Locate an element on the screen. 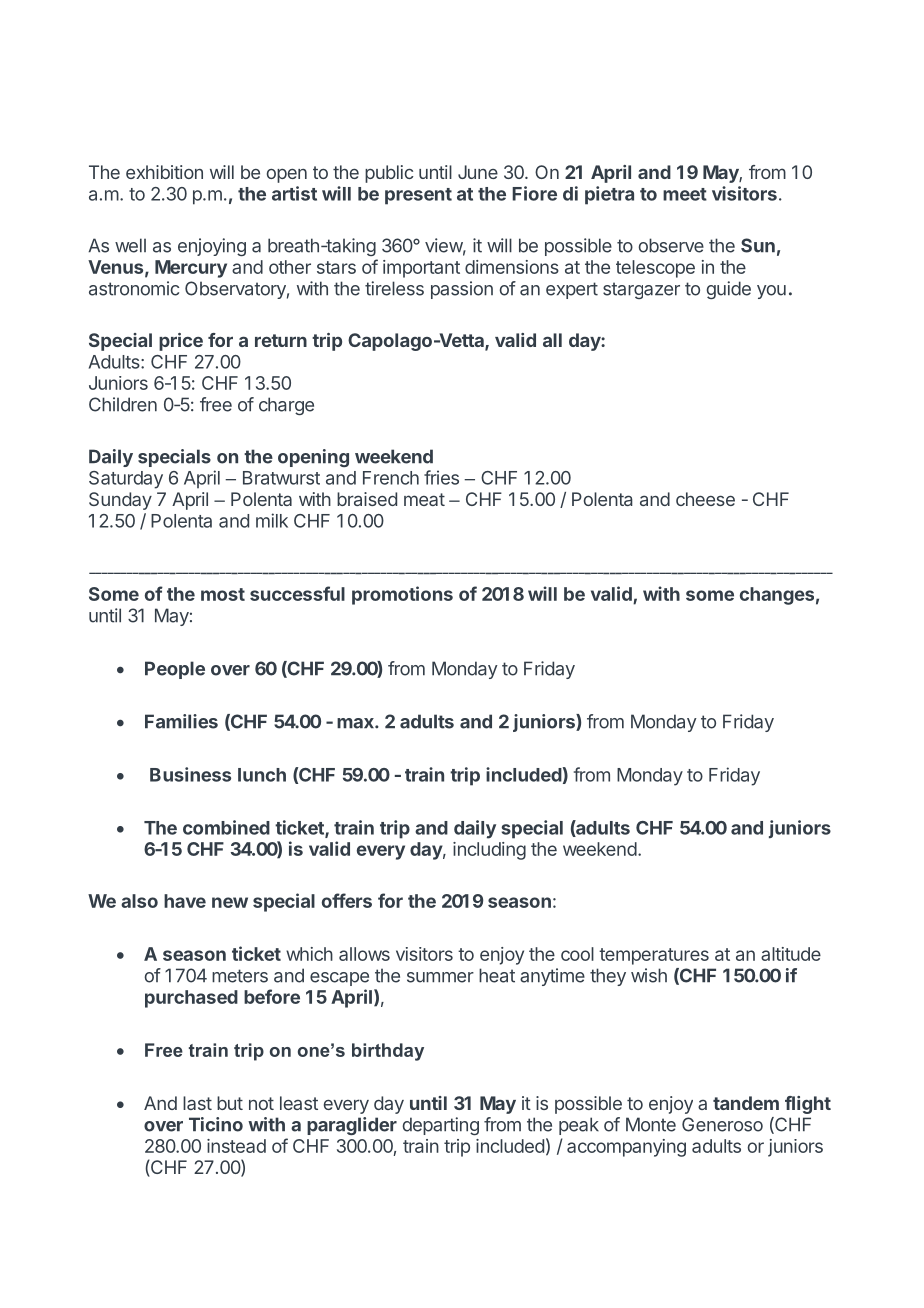 The height and width of the screenshot is (1308, 924). meet is located at coordinates (685, 194).
